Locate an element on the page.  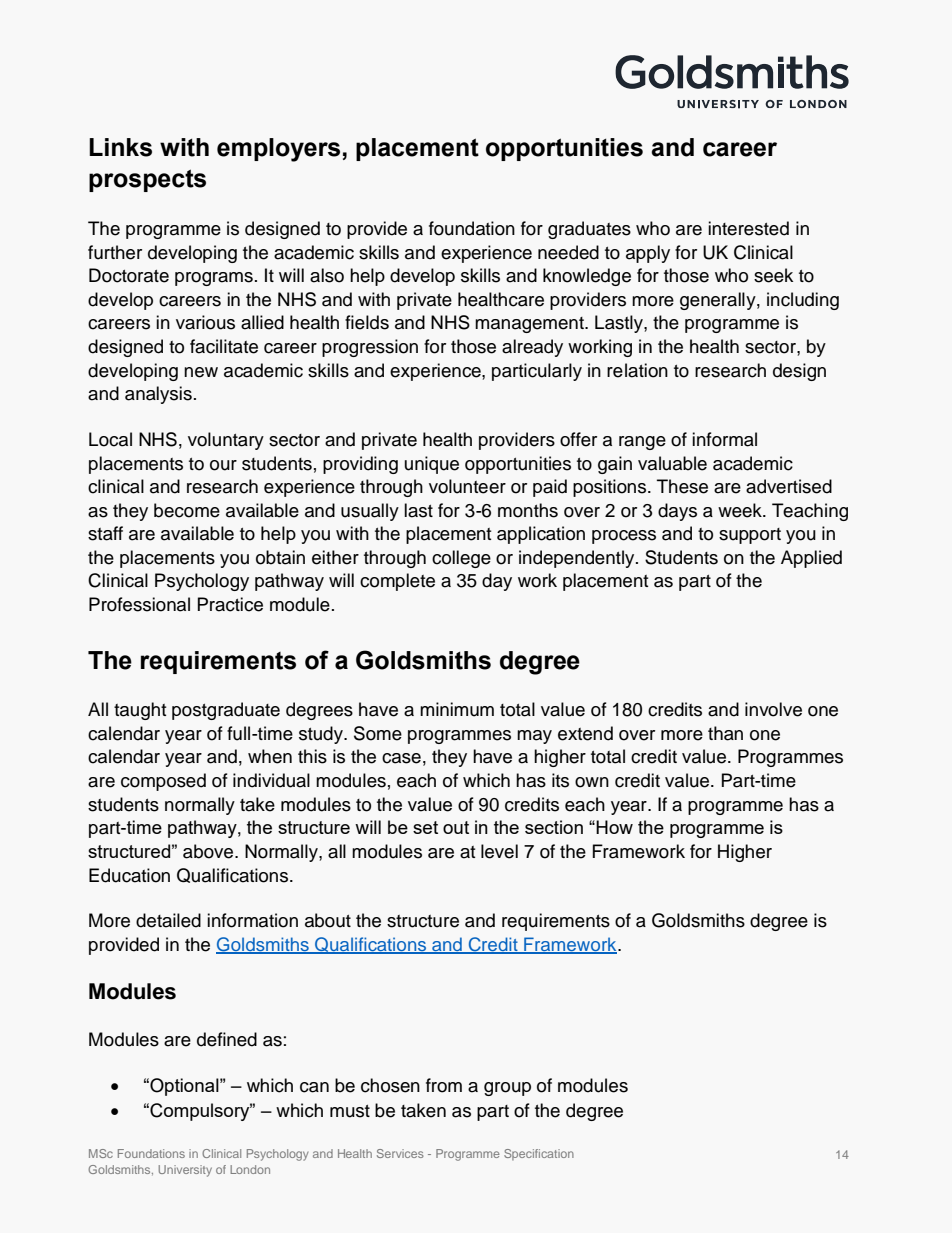
Specification is located at coordinates (539, 1154).
